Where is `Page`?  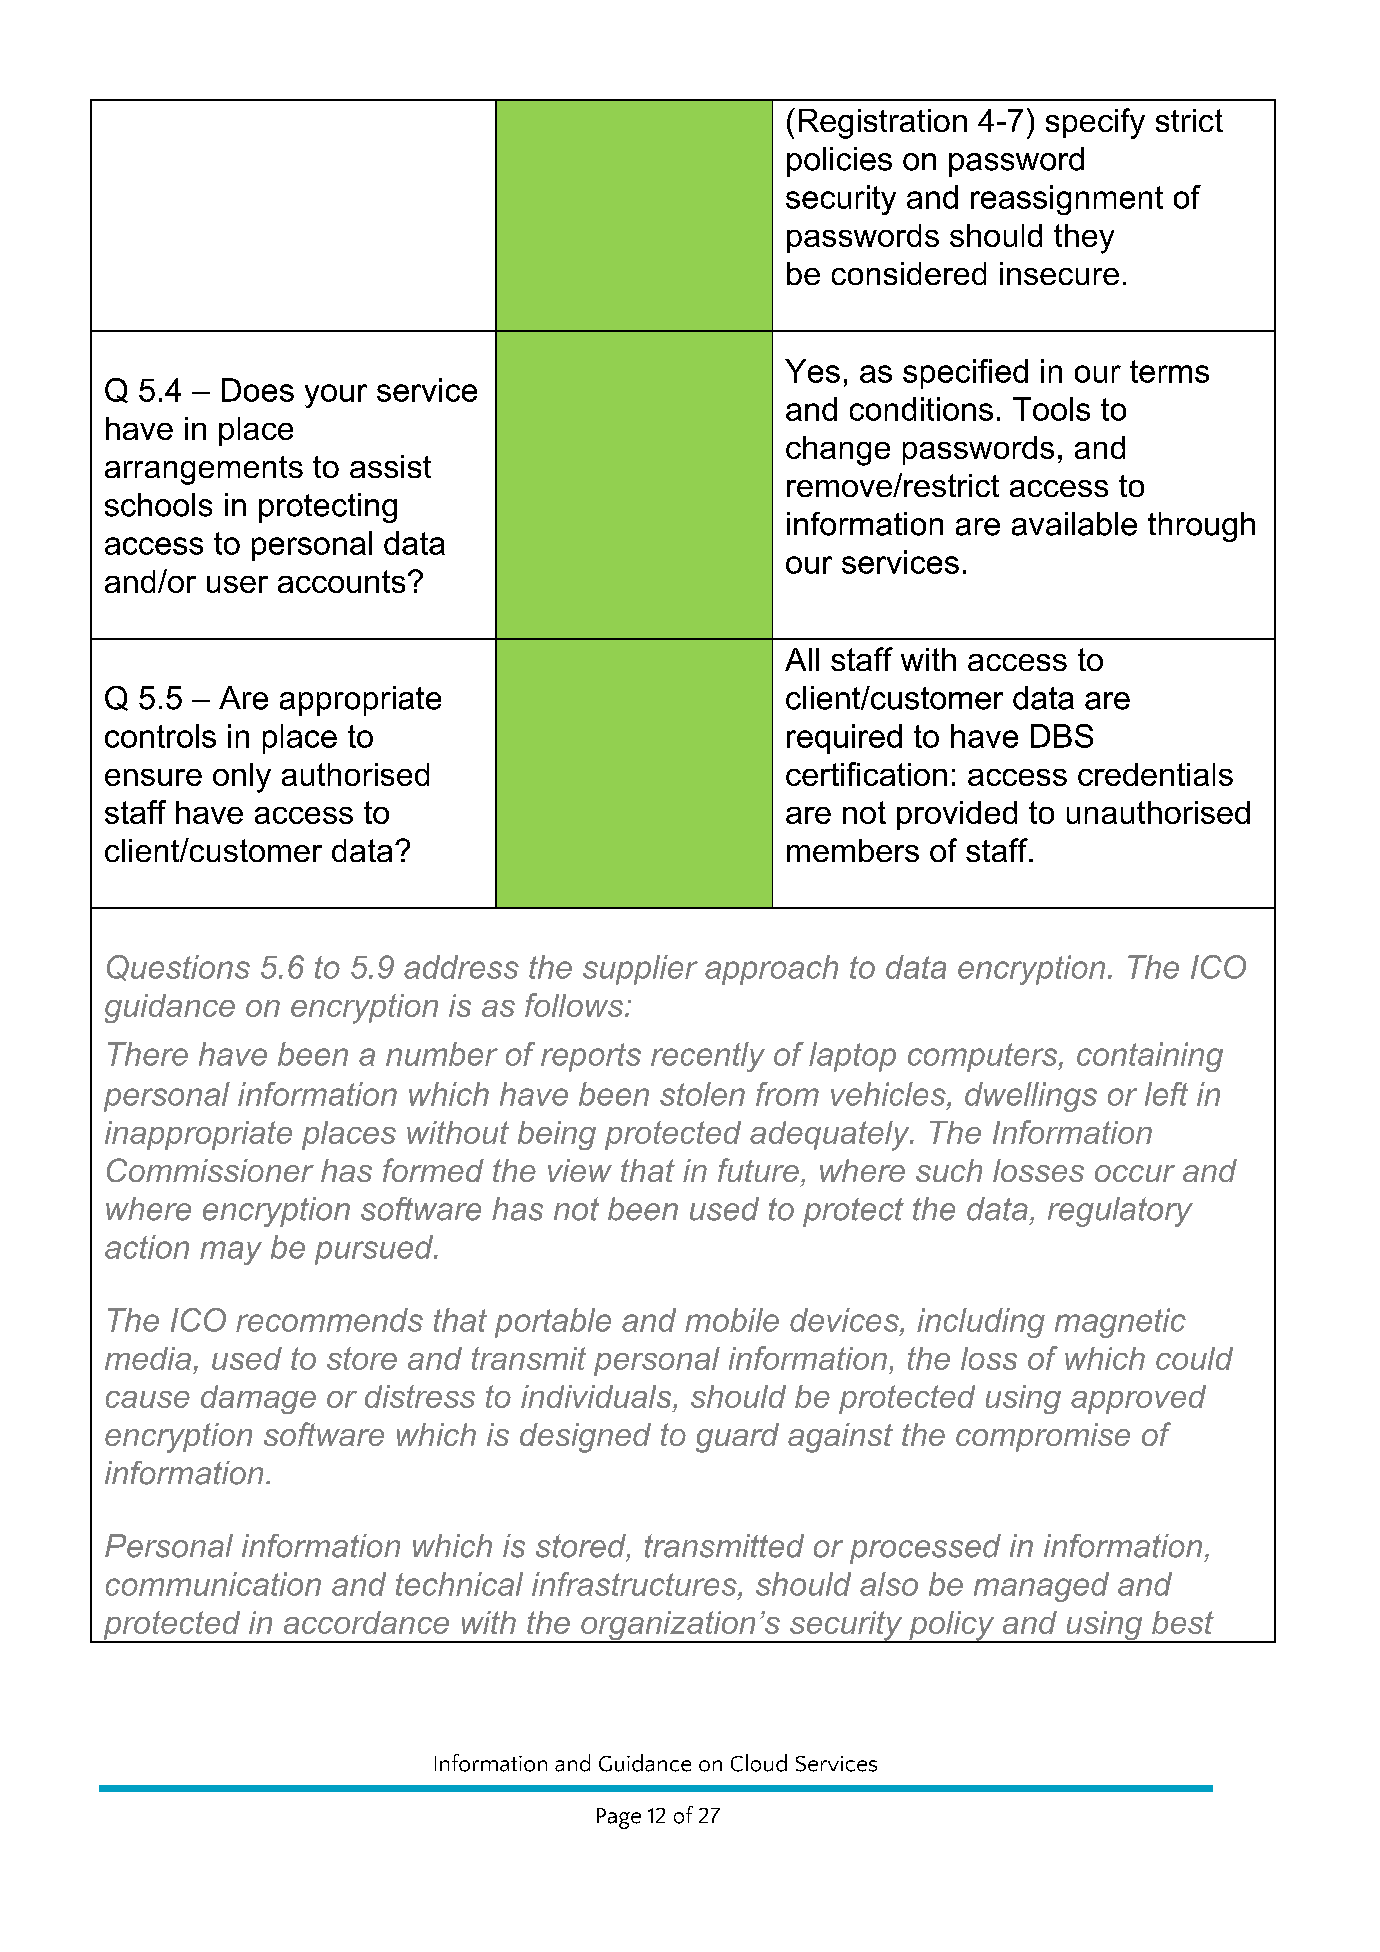
Page is located at coordinates (619, 1818).
